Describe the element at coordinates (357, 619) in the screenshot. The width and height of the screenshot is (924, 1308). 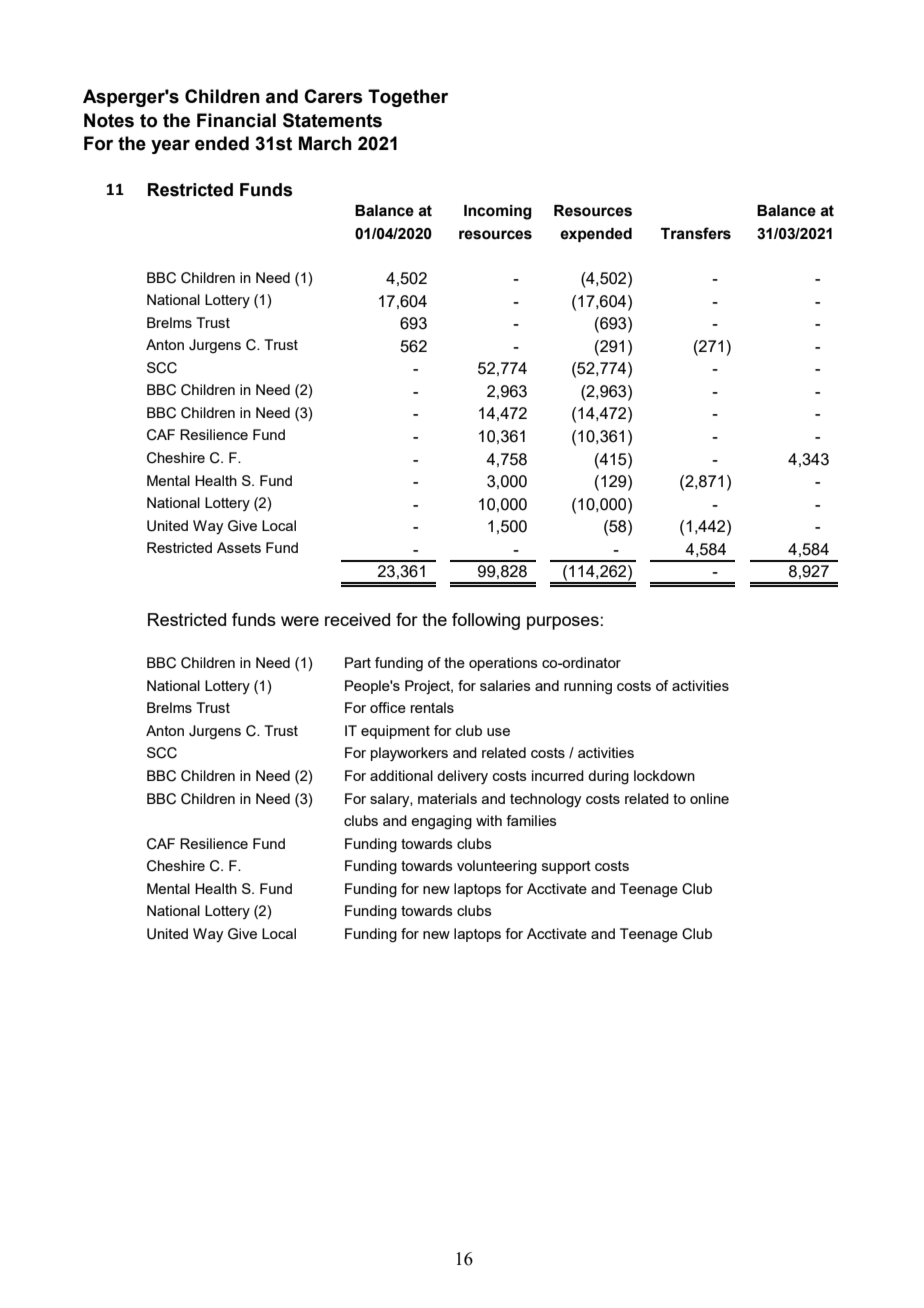
I see `received` at that location.
